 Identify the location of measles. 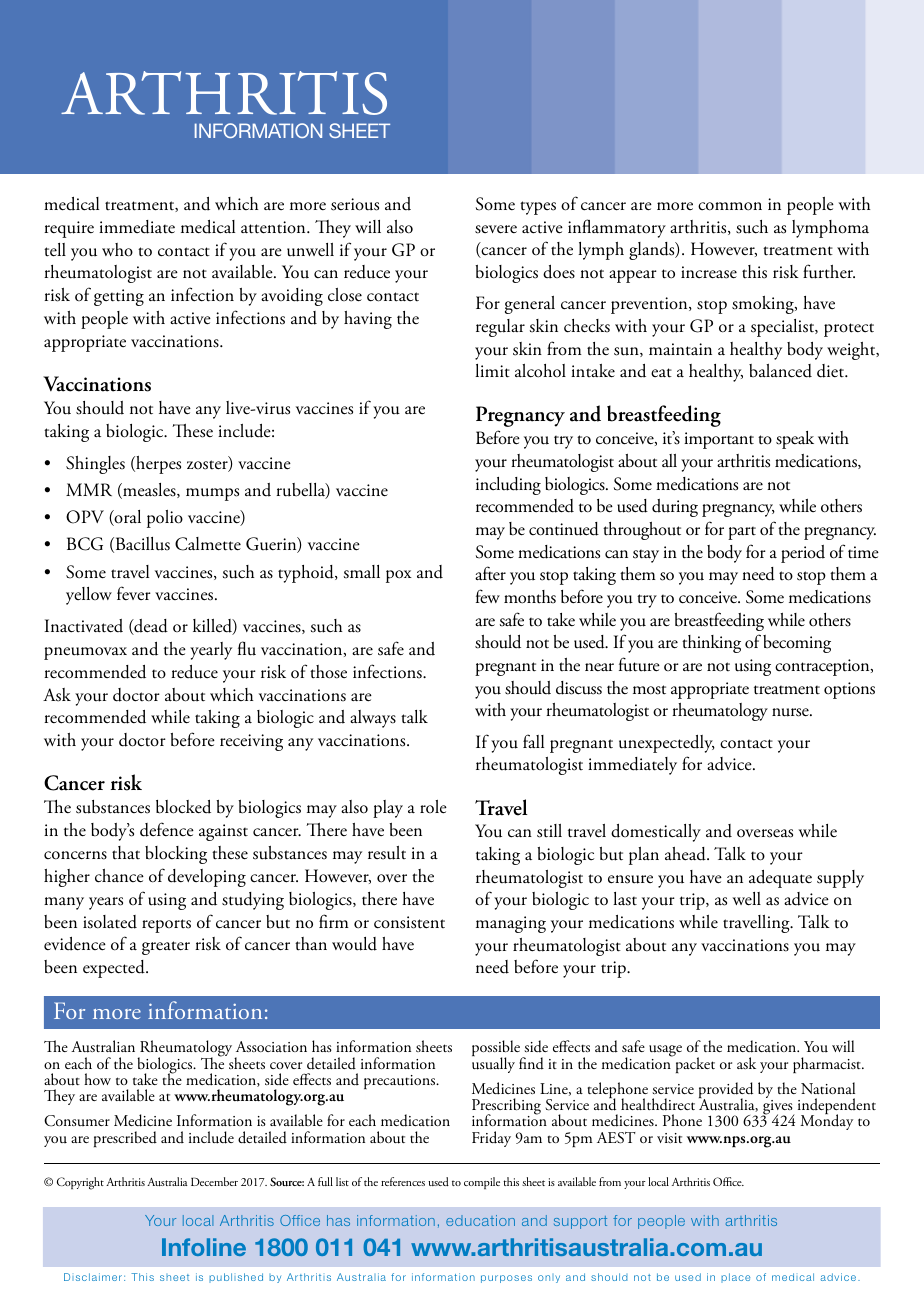
(149, 491).
